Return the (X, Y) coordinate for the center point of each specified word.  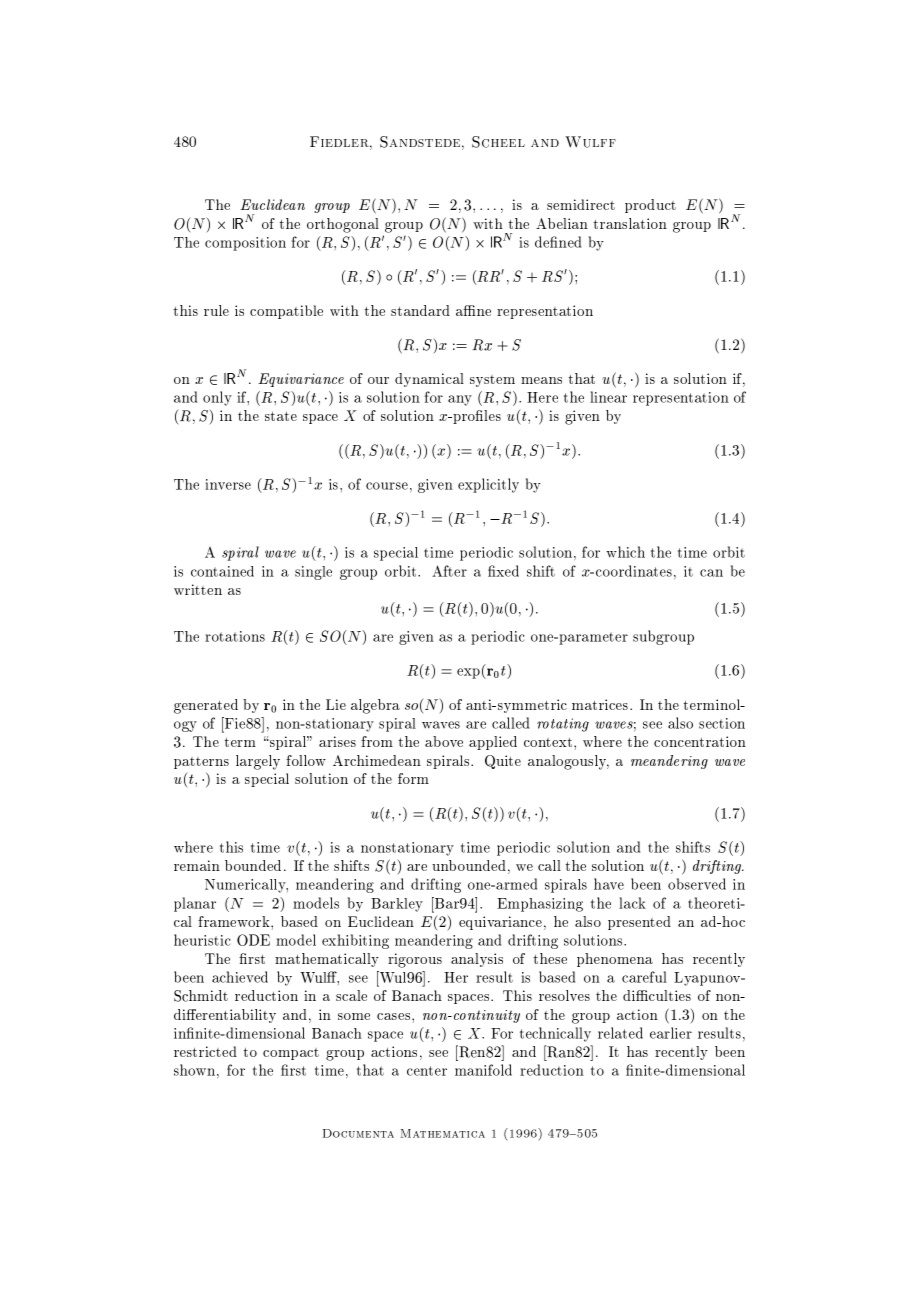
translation (630, 223)
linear (608, 397)
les (491, 415)
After (449, 571)
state (281, 416)
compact (291, 1054)
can (711, 573)
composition (245, 244)
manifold (483, 1070)
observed (697, 884)
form (413, 778)
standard (420, 310)
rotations (235, 636)
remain (197, 865)
